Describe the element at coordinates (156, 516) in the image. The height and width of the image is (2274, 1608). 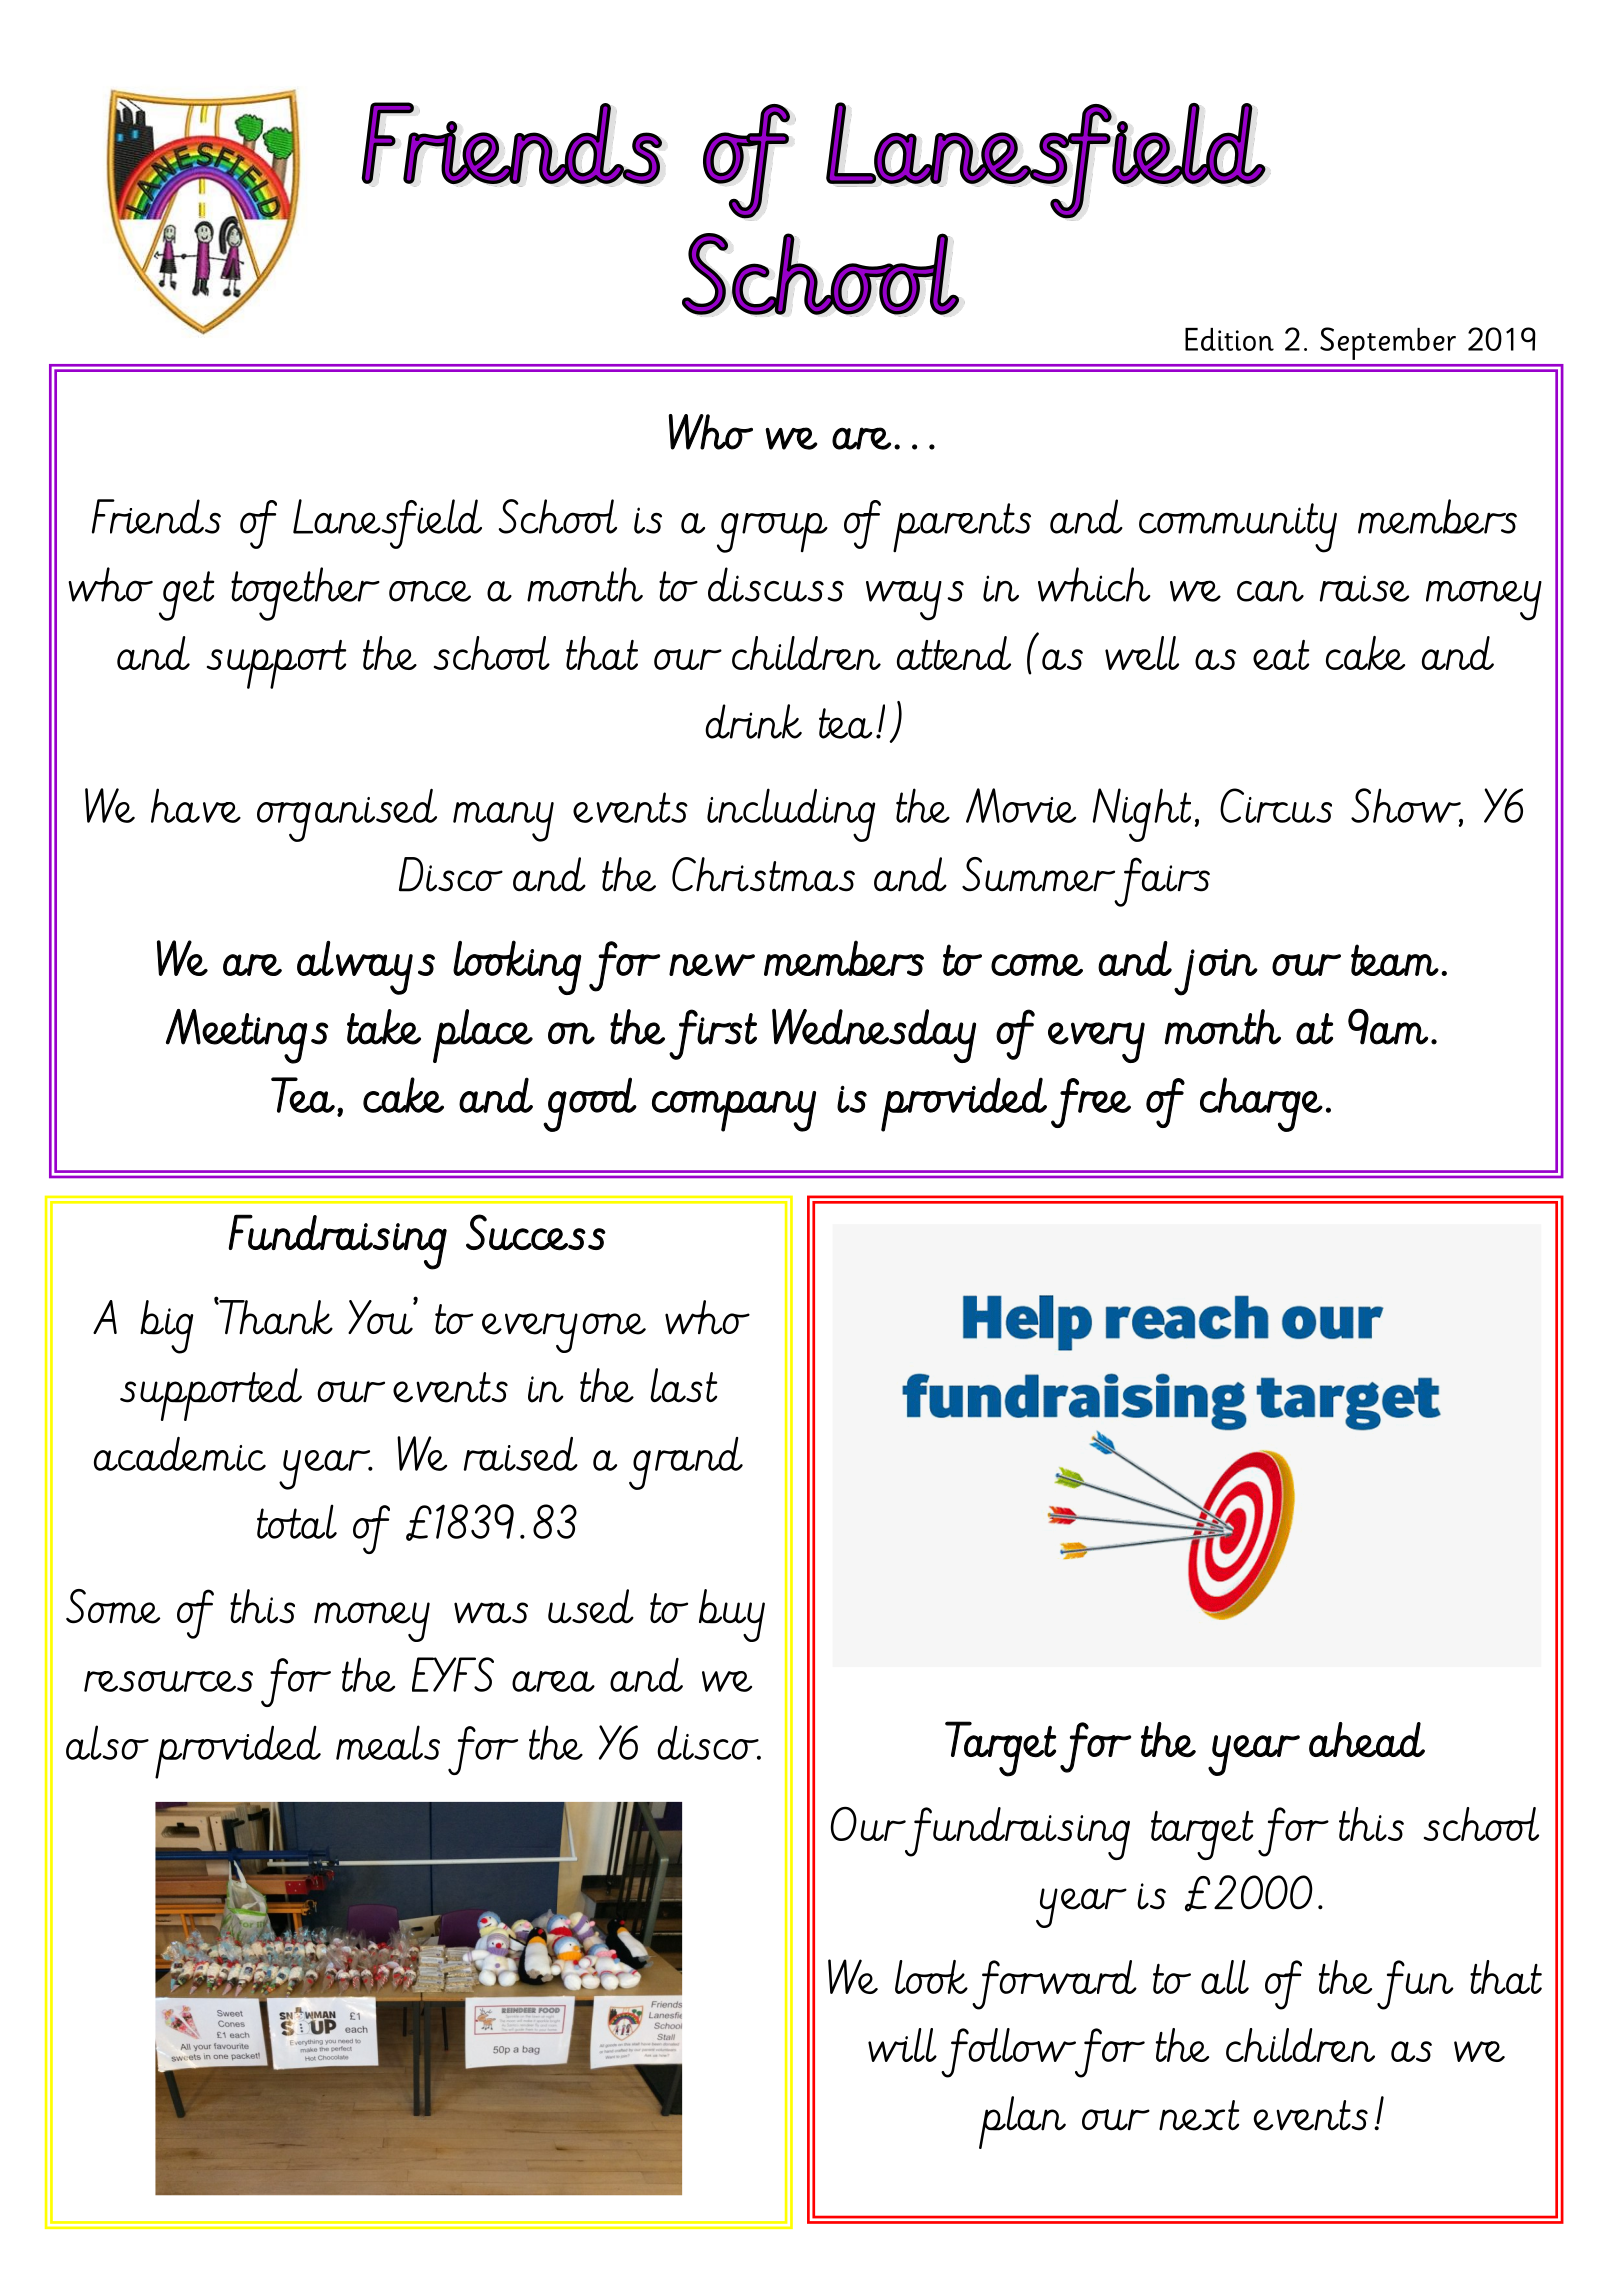
I see `Friends` at that location.
